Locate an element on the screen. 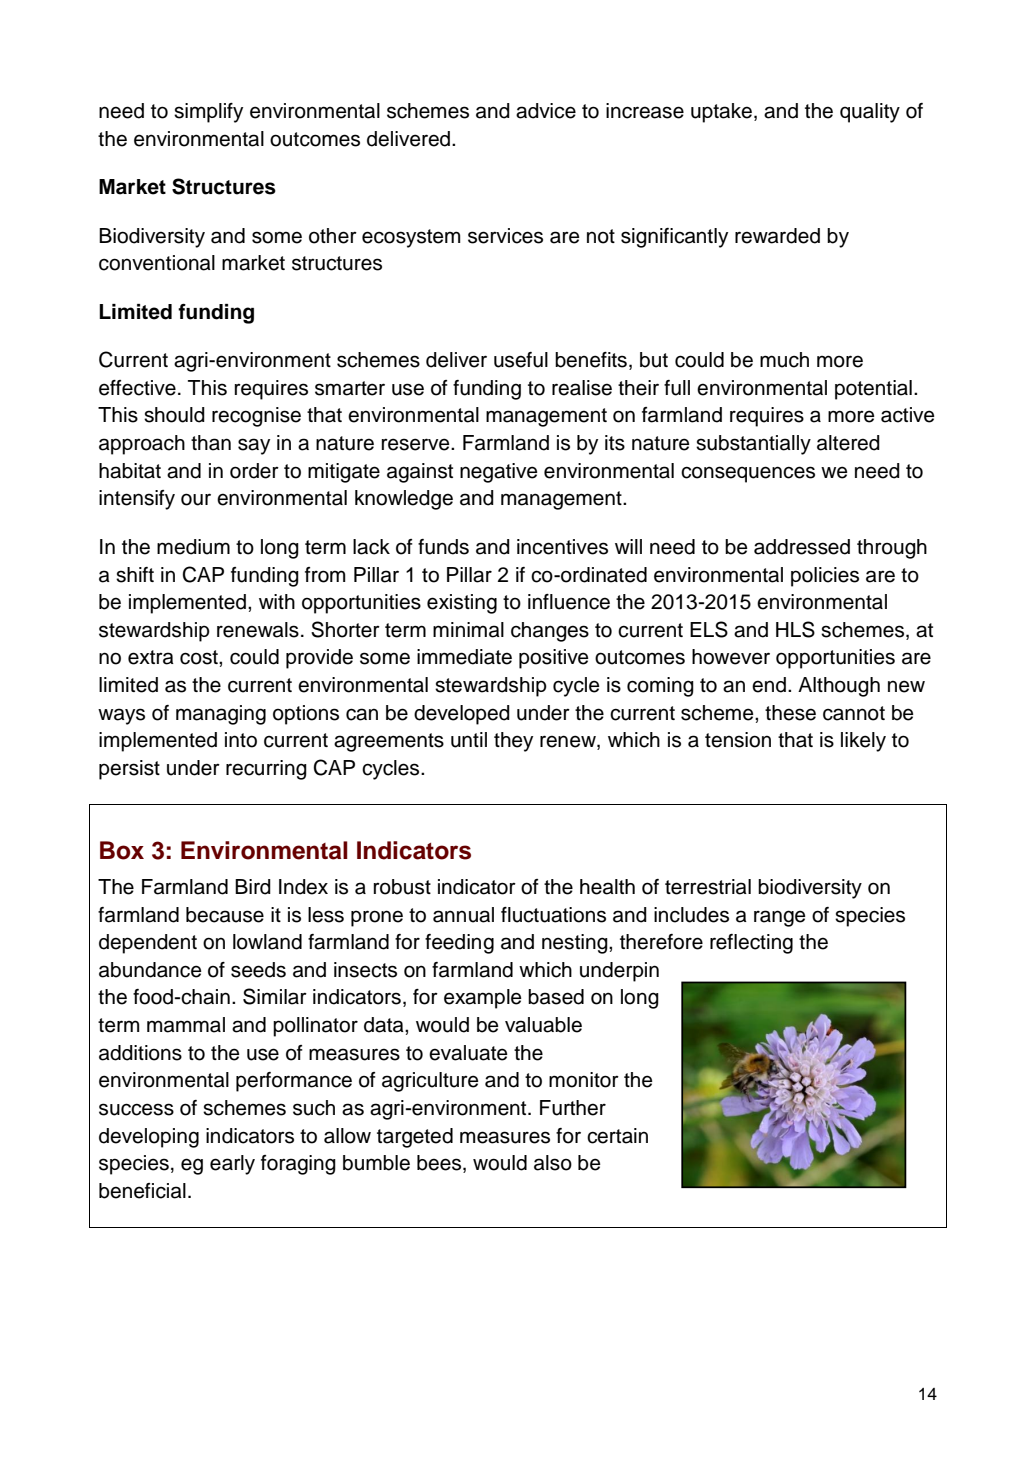  range is located at coordinates (780, 918).
